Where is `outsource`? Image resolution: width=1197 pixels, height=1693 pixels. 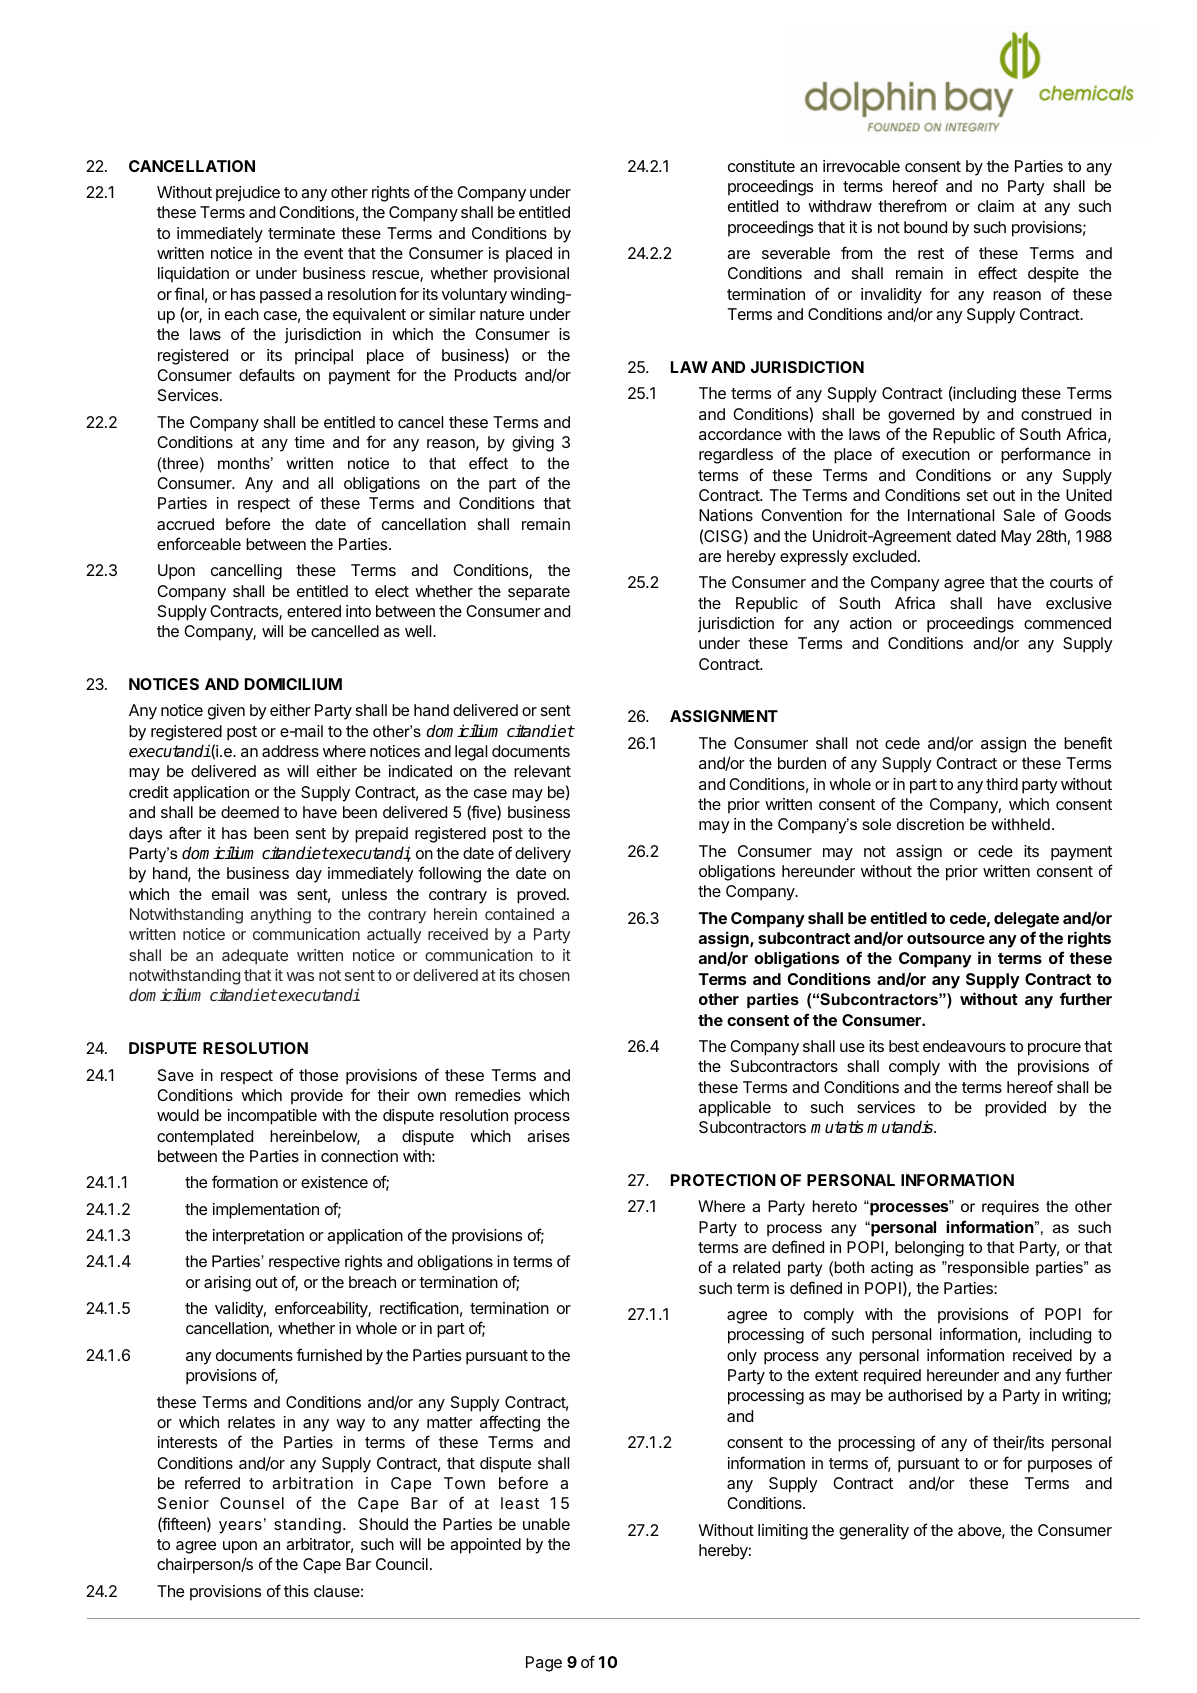 outsource is located at coordinates (946, 938).
